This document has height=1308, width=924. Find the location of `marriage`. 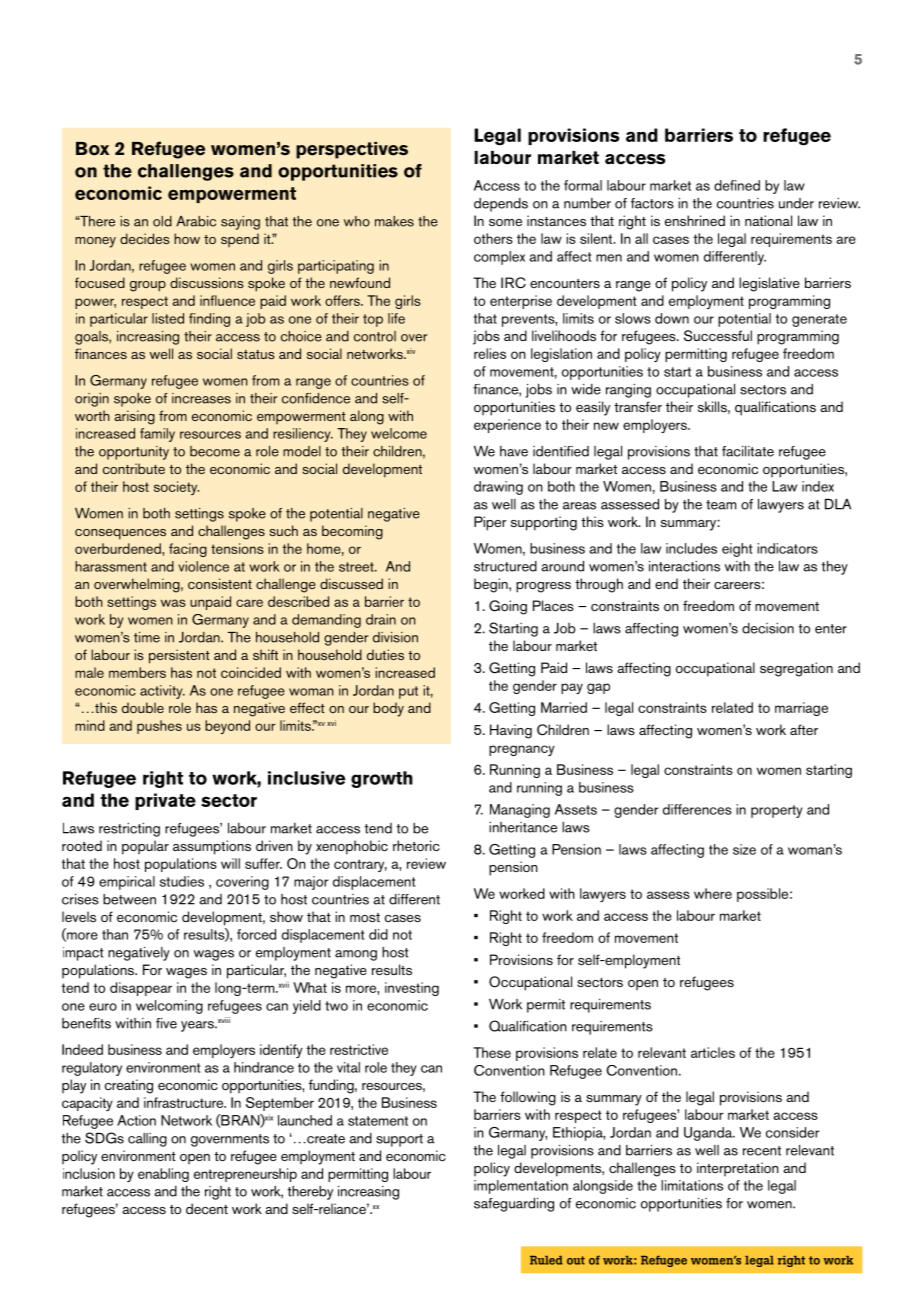

marriage is located at coordinates (801, 709).
